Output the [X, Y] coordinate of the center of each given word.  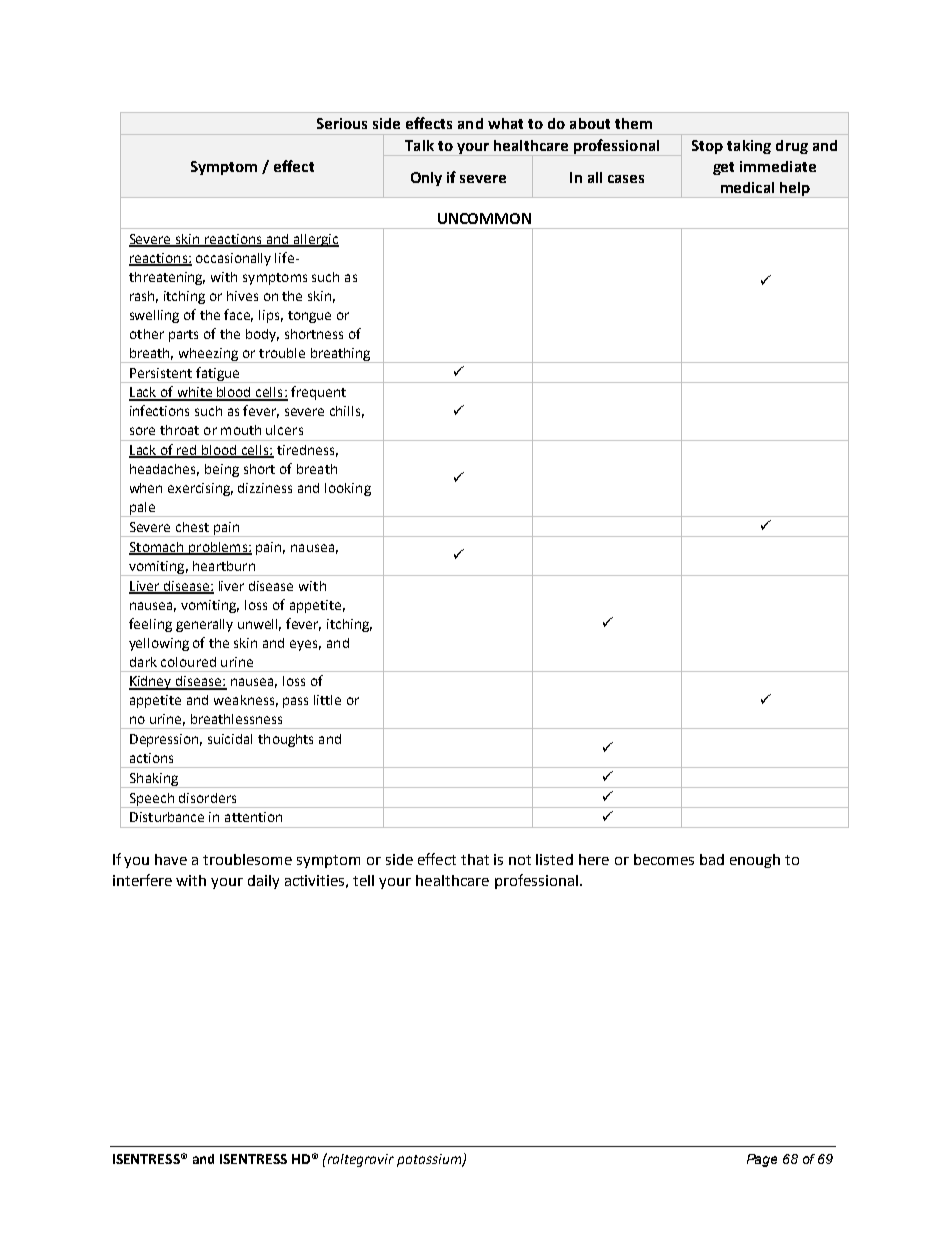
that [475, 859]
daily [263, 882]
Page [762, 1160]
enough [755, 861]
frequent [318, 393]
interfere [142, 880]
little [327, 700]
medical [747, 187]
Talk [419, 145]
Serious [342, 123]
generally [204, 625]
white [194, 393]
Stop [707, 147]
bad [712, 859]
